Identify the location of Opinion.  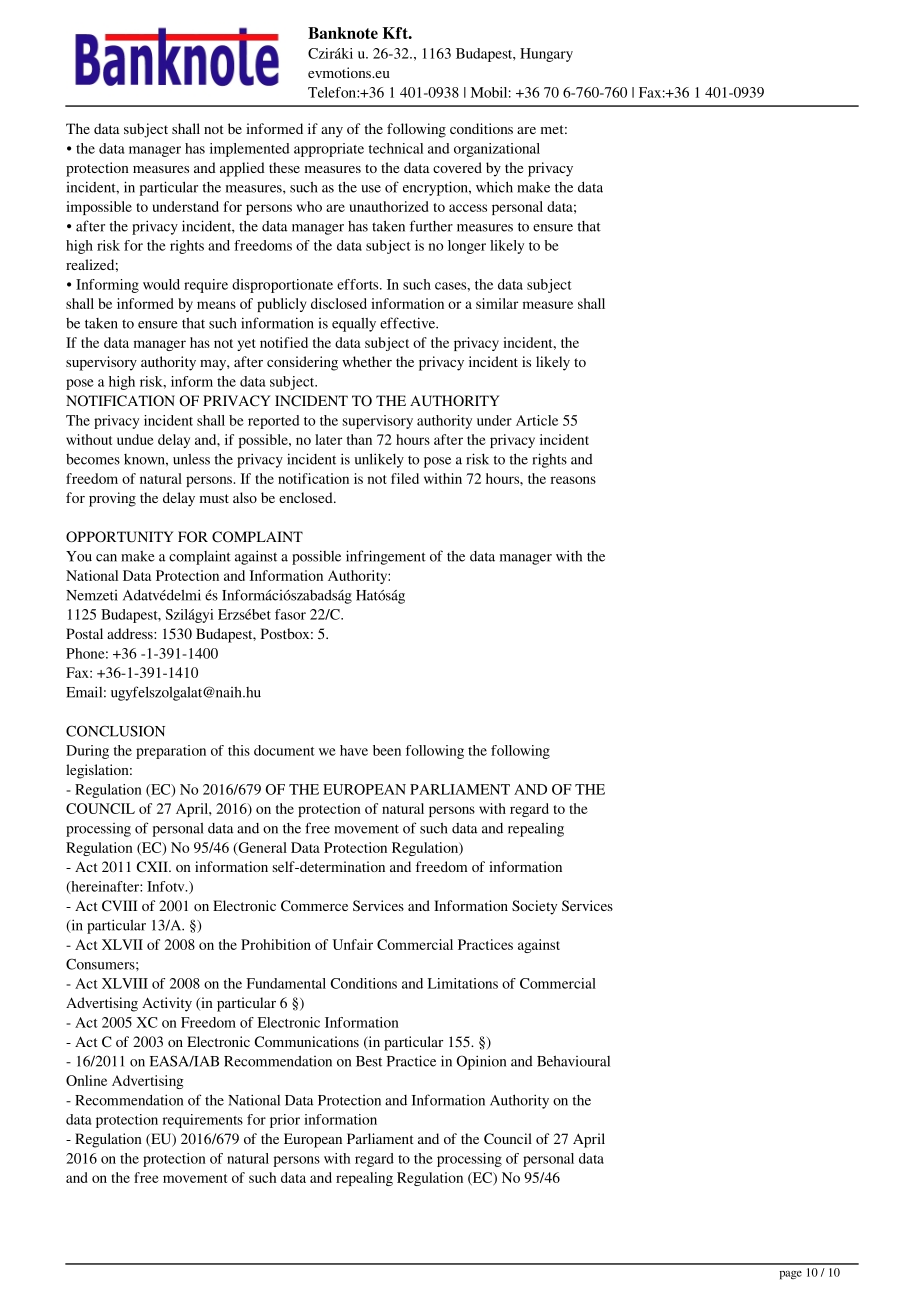
(481, 1062).
